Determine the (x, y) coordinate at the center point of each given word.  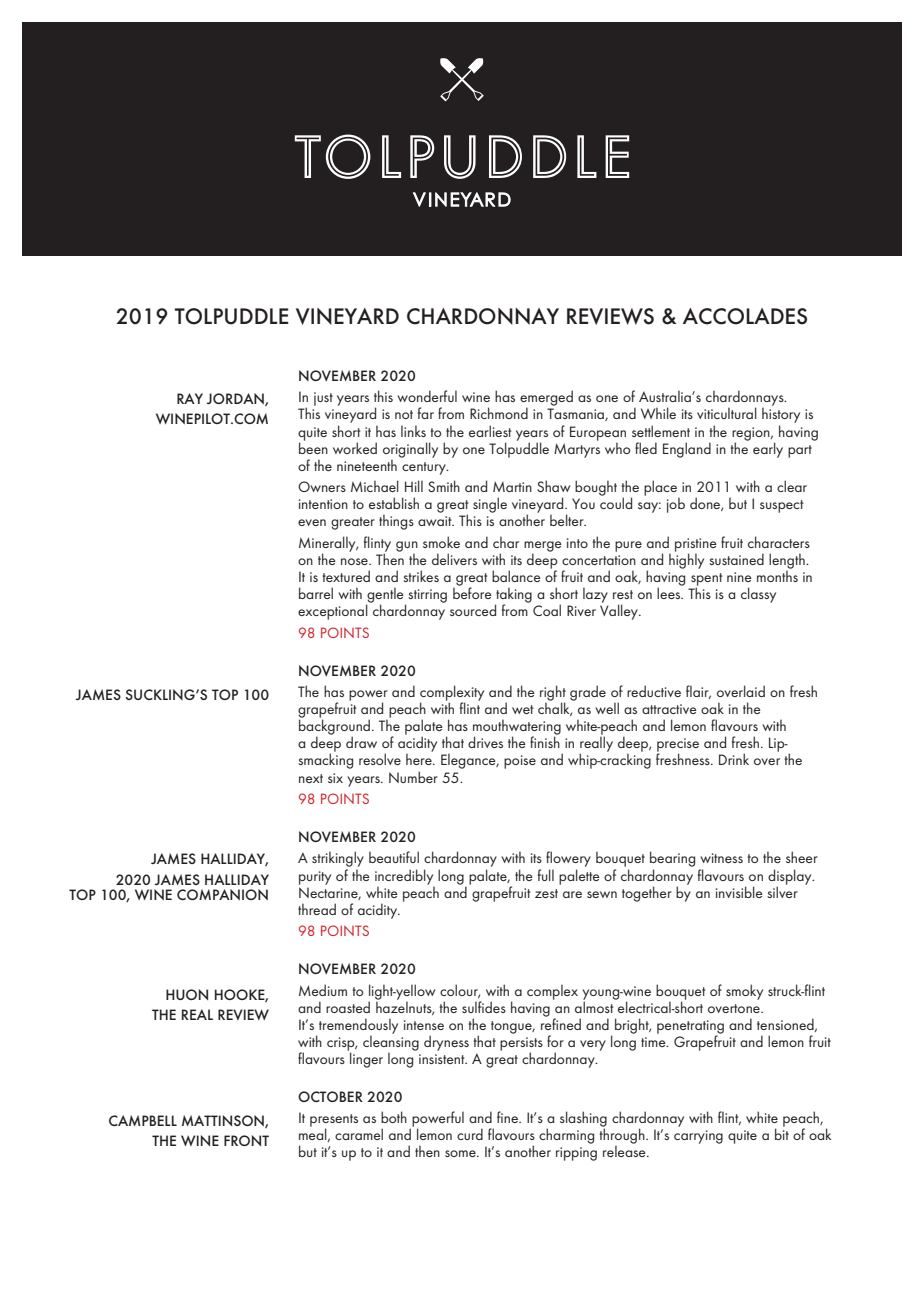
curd (470, 1134)
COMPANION (222, 894)
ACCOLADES (745, 316)
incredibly (404, 878)
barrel (316, 593)
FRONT (246, 1140)
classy (758, 595)
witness (721, 858)
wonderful (427, 396)
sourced (473, 610)
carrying (698, 1137)
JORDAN (236, 399)
